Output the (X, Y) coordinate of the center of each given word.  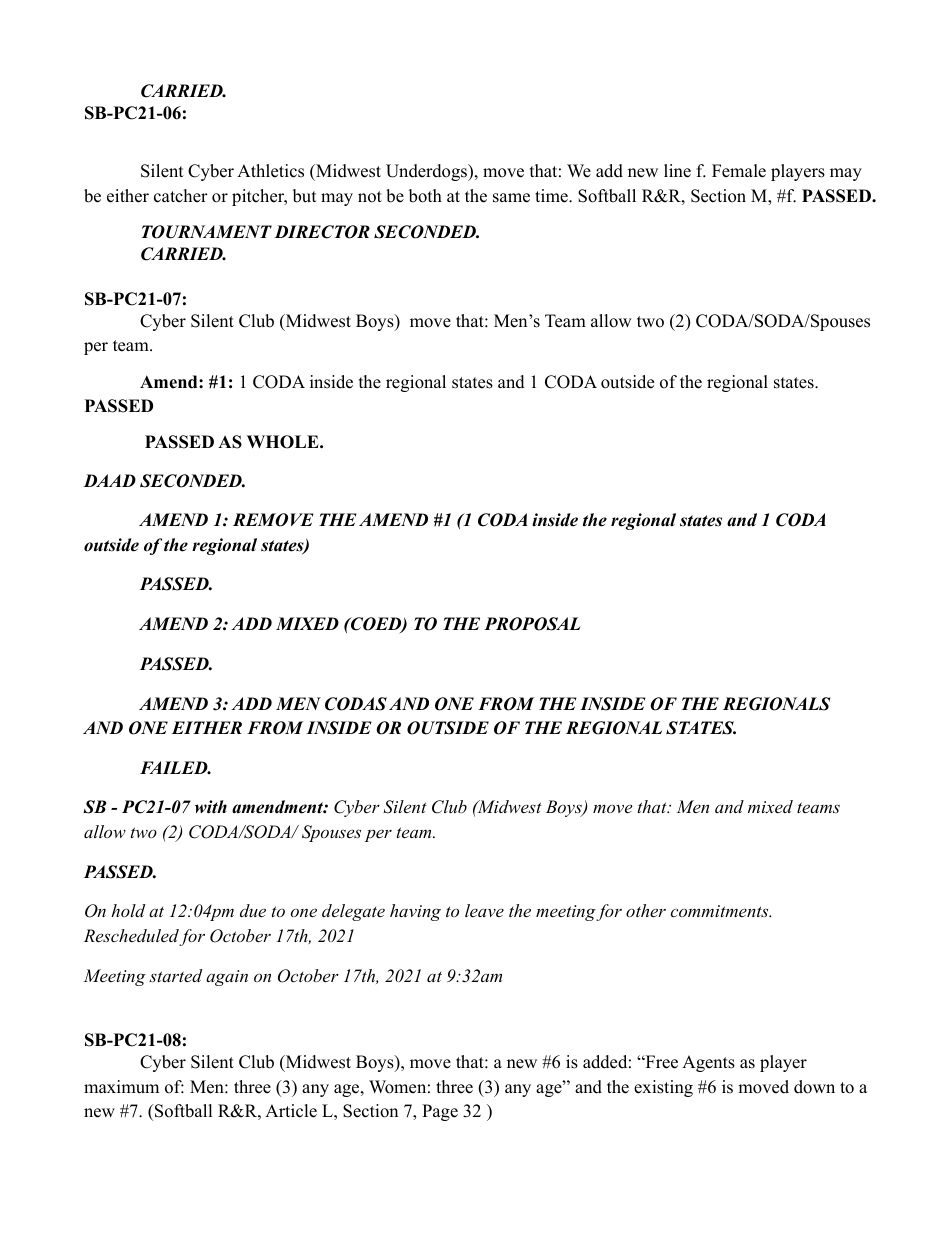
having (415, 912)
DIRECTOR (322, 232)
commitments (720, 911)
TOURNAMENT (207, 232)
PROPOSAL (532, 624)
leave (484, 910)
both (425, 196)
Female (739, 171)
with (211, 807)
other (646, 910)
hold (128, 910)
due (253, 910)
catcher (181, 196)
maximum (121, 1087)
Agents (708, 1063)
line (677, 171)
